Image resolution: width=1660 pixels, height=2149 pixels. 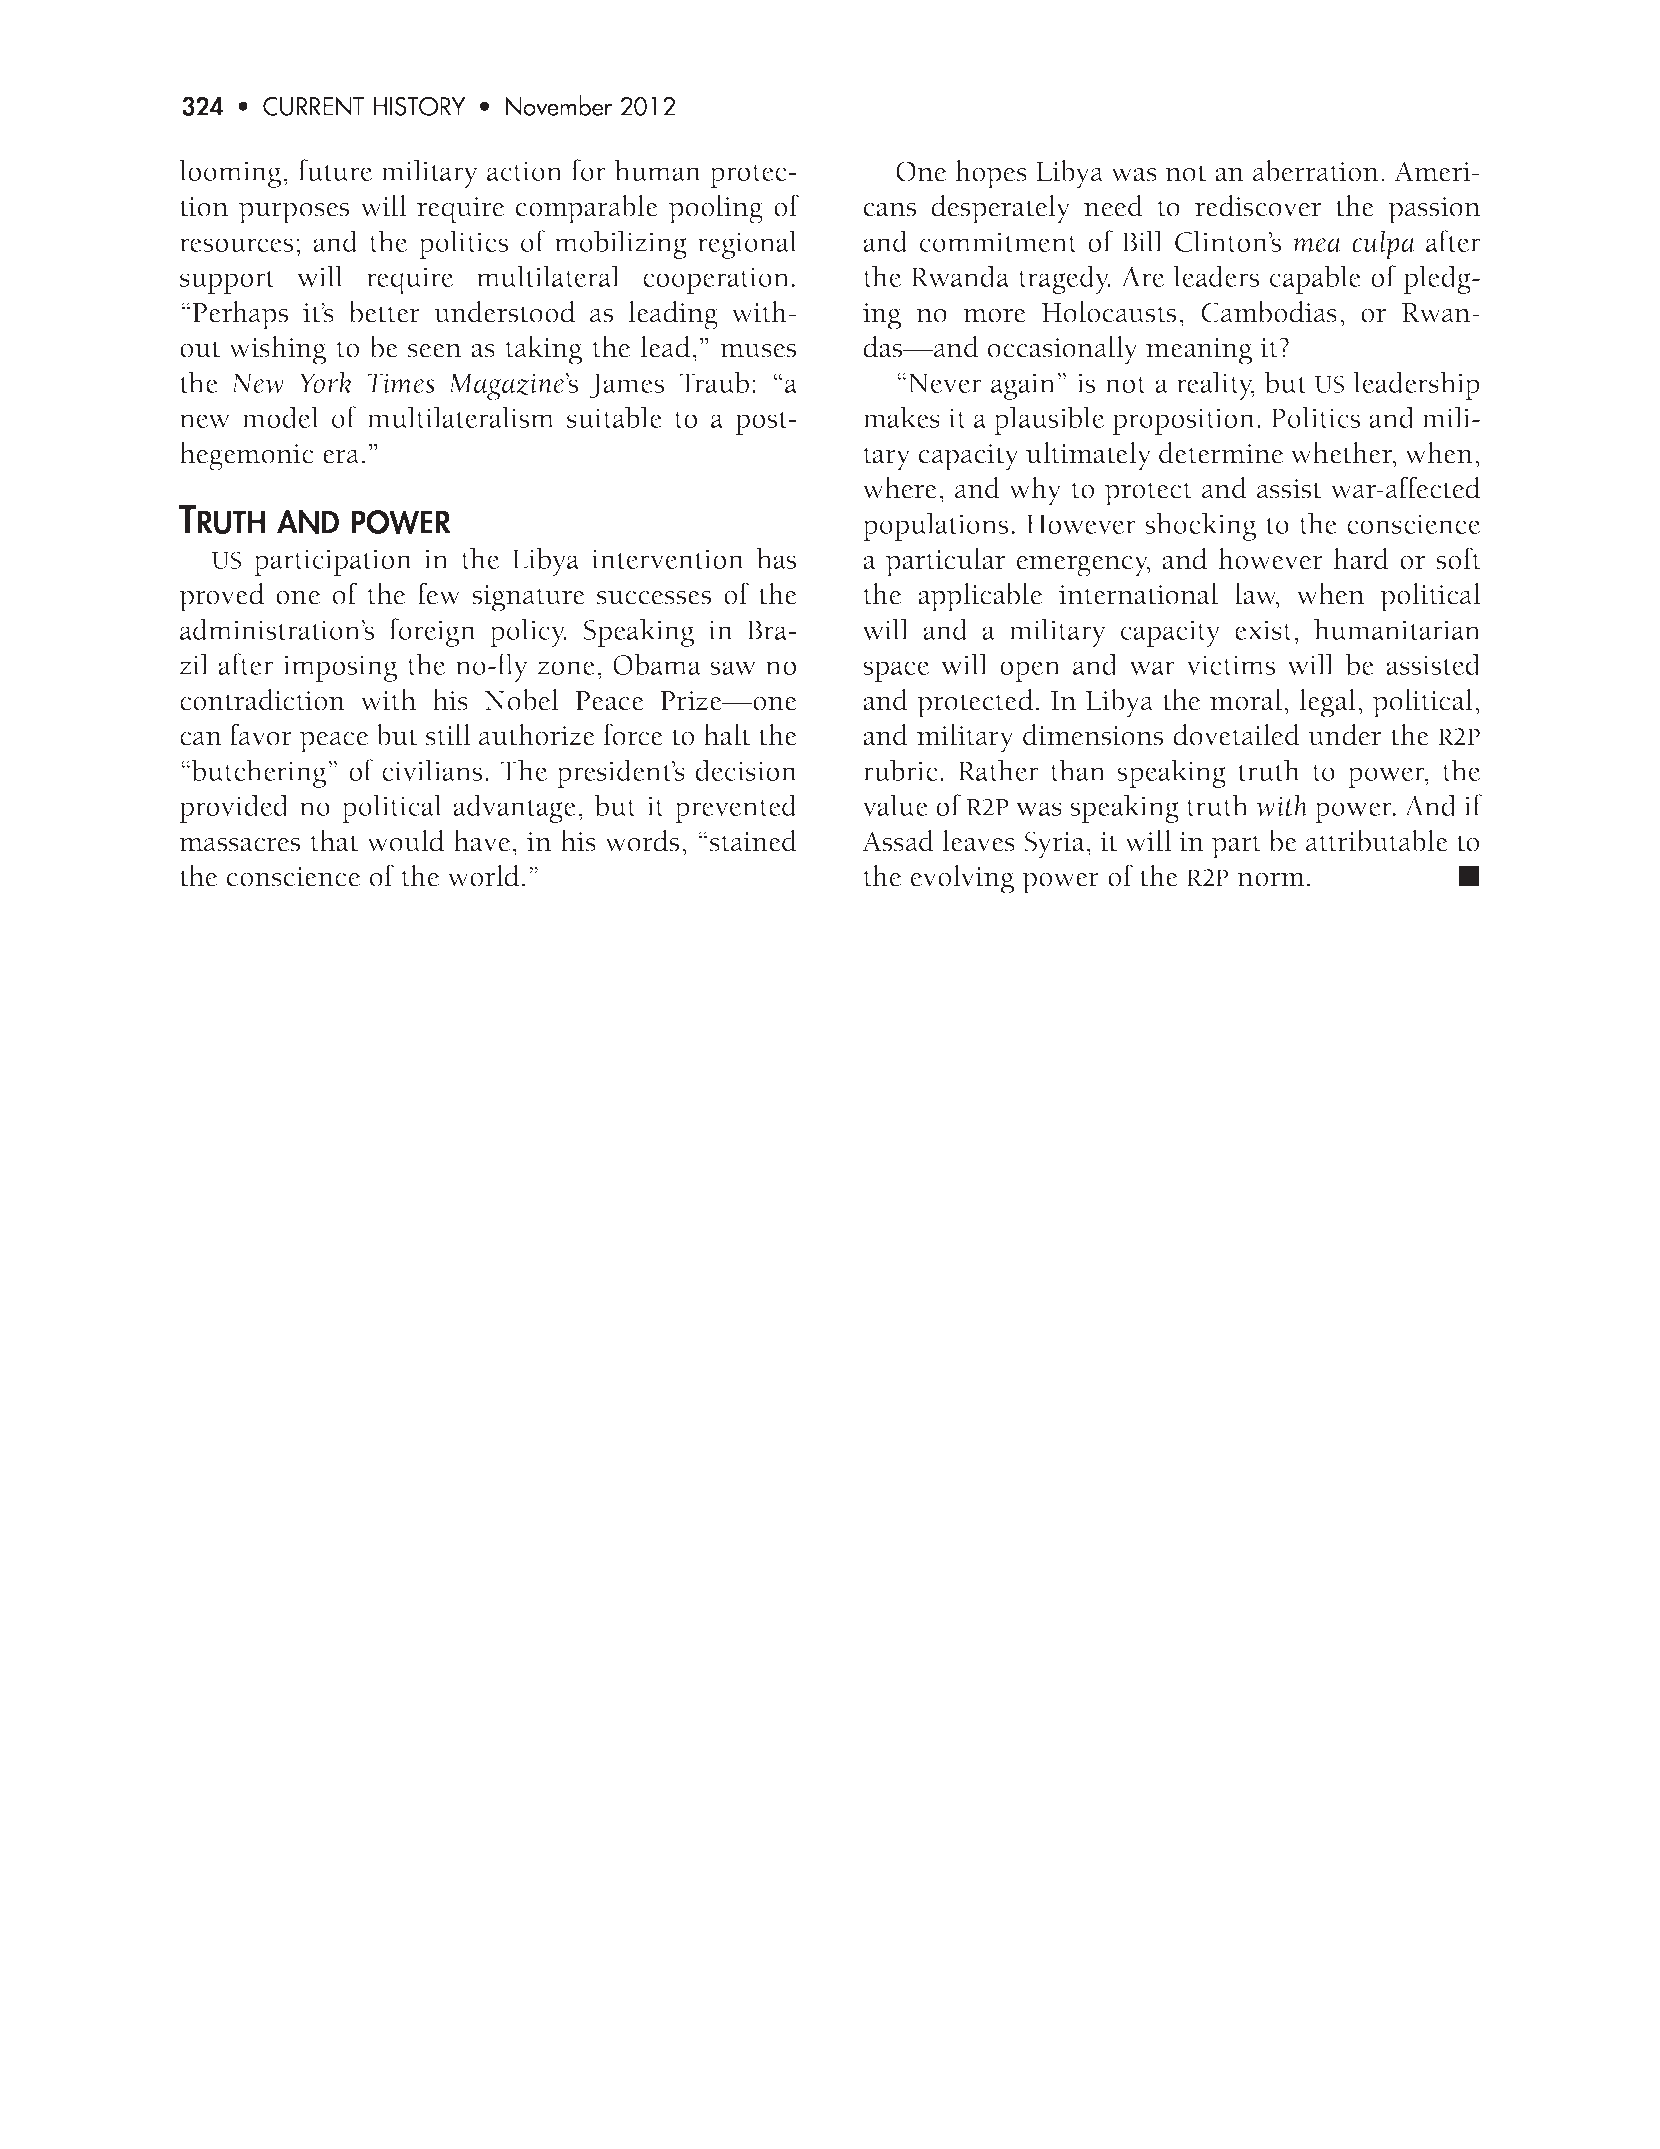 What do you see at coordinates (335, 170) in the screenshot?
I see `future` at bounding box center [335, 170].
